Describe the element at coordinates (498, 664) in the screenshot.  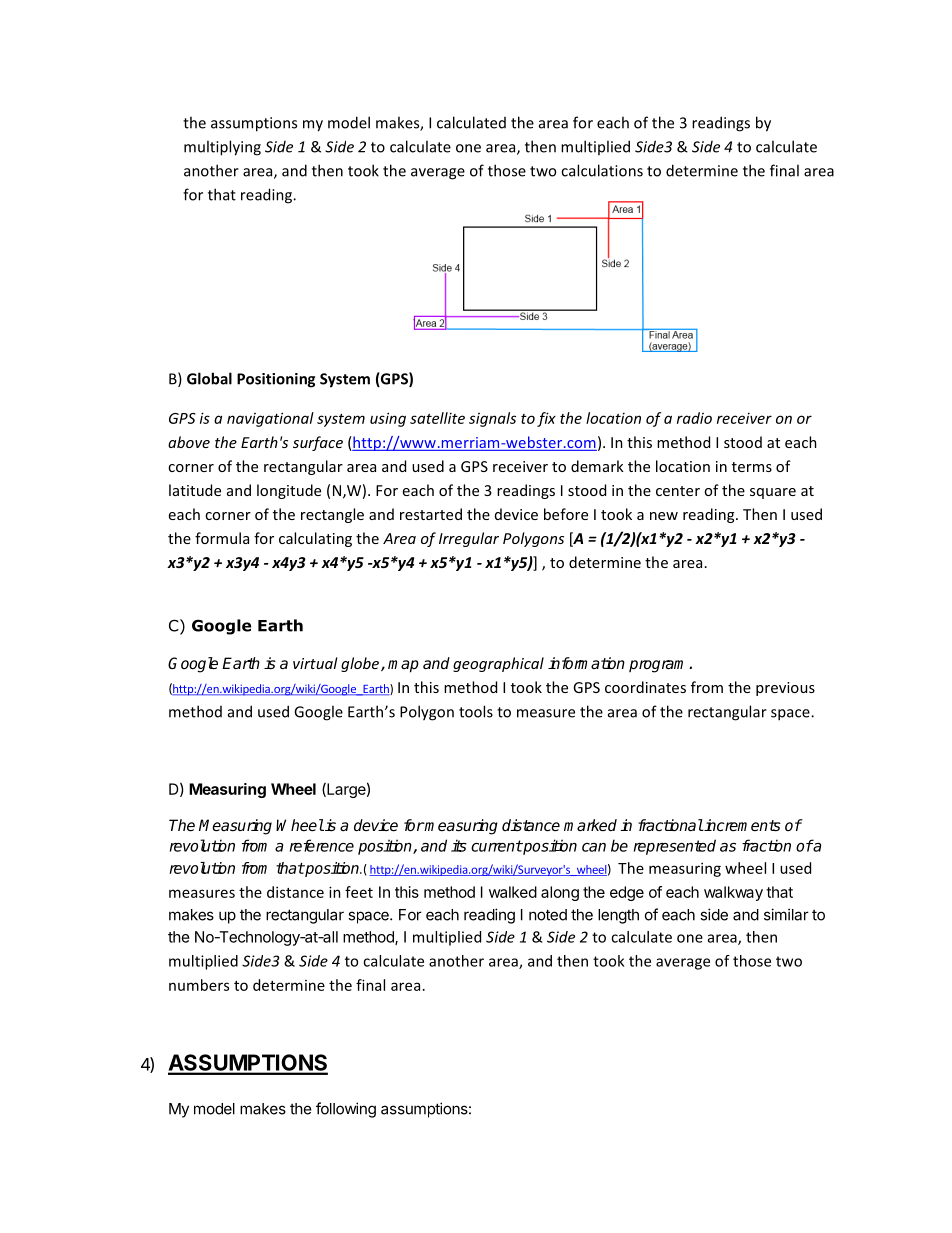
I see `geographical` at that location.
